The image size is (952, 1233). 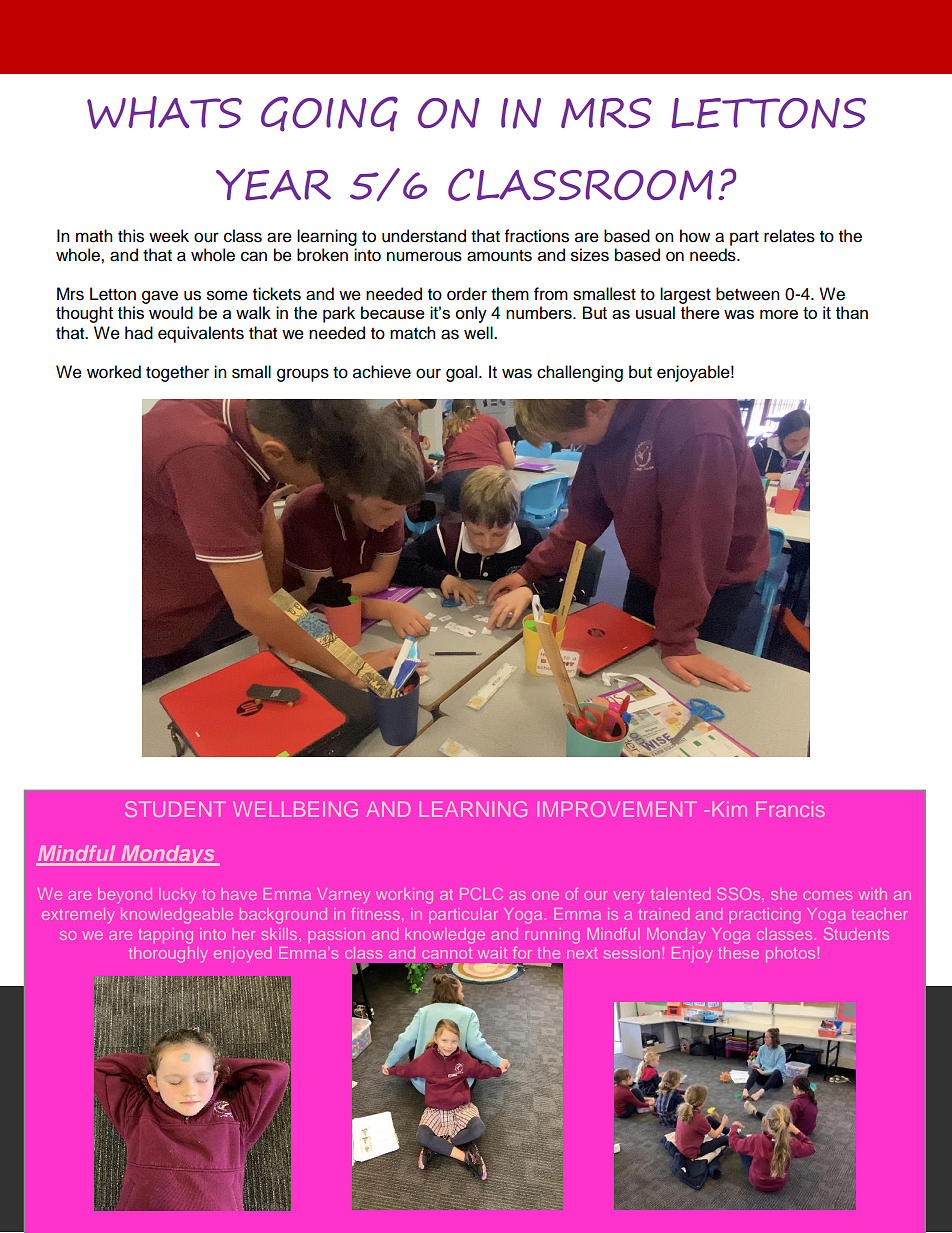 What do you see at coordinates (329, 114) in the screenshot?
I see `GOING` at bounding box center [329, 114].
